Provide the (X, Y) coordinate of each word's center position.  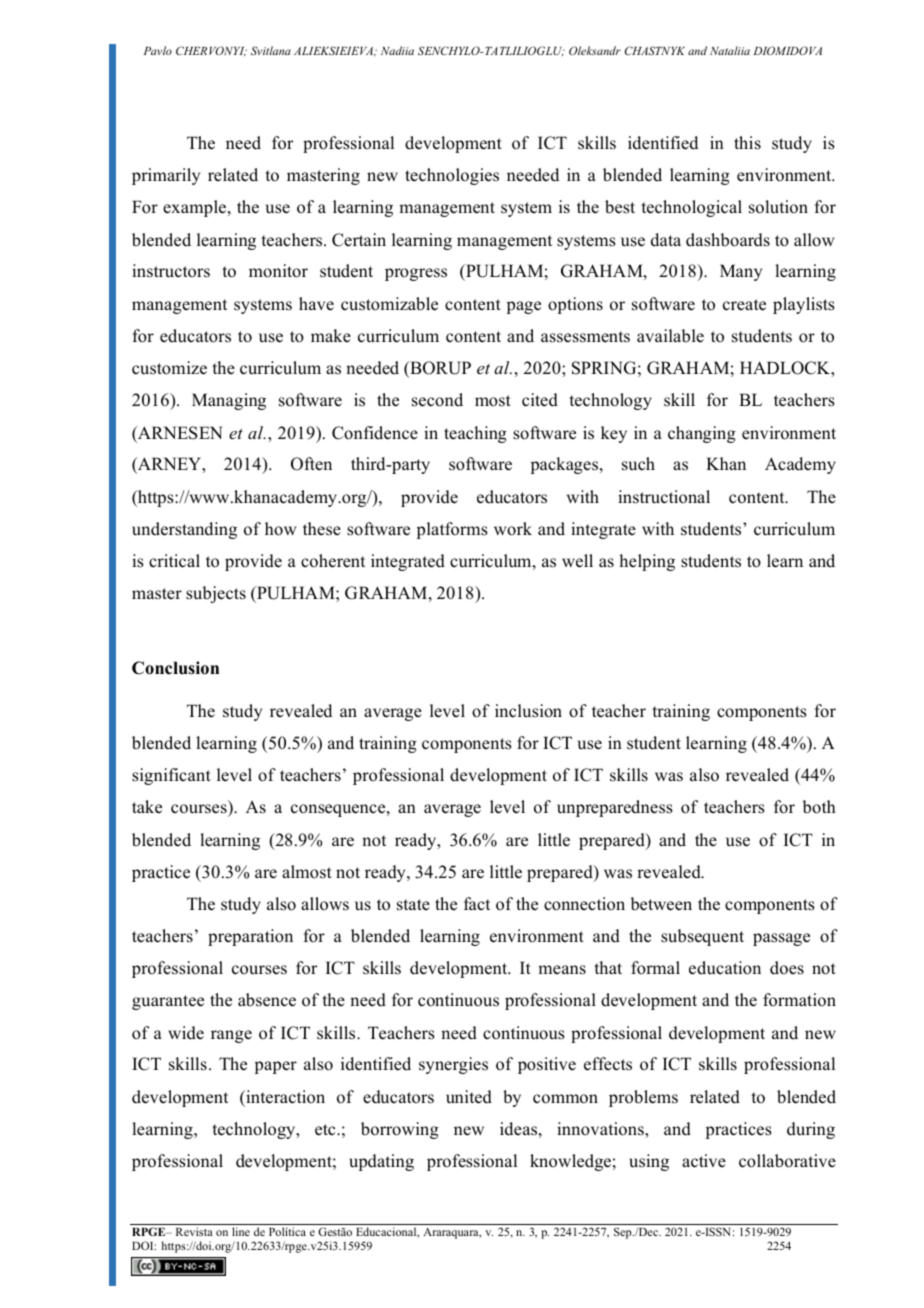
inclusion (528, 711)
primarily (166, 176)
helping (647, 562)
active (704, 1161)
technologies (452, 176)
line (241, 1231)
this (747, 143)
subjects (216, 594)
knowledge (570, 1162)
